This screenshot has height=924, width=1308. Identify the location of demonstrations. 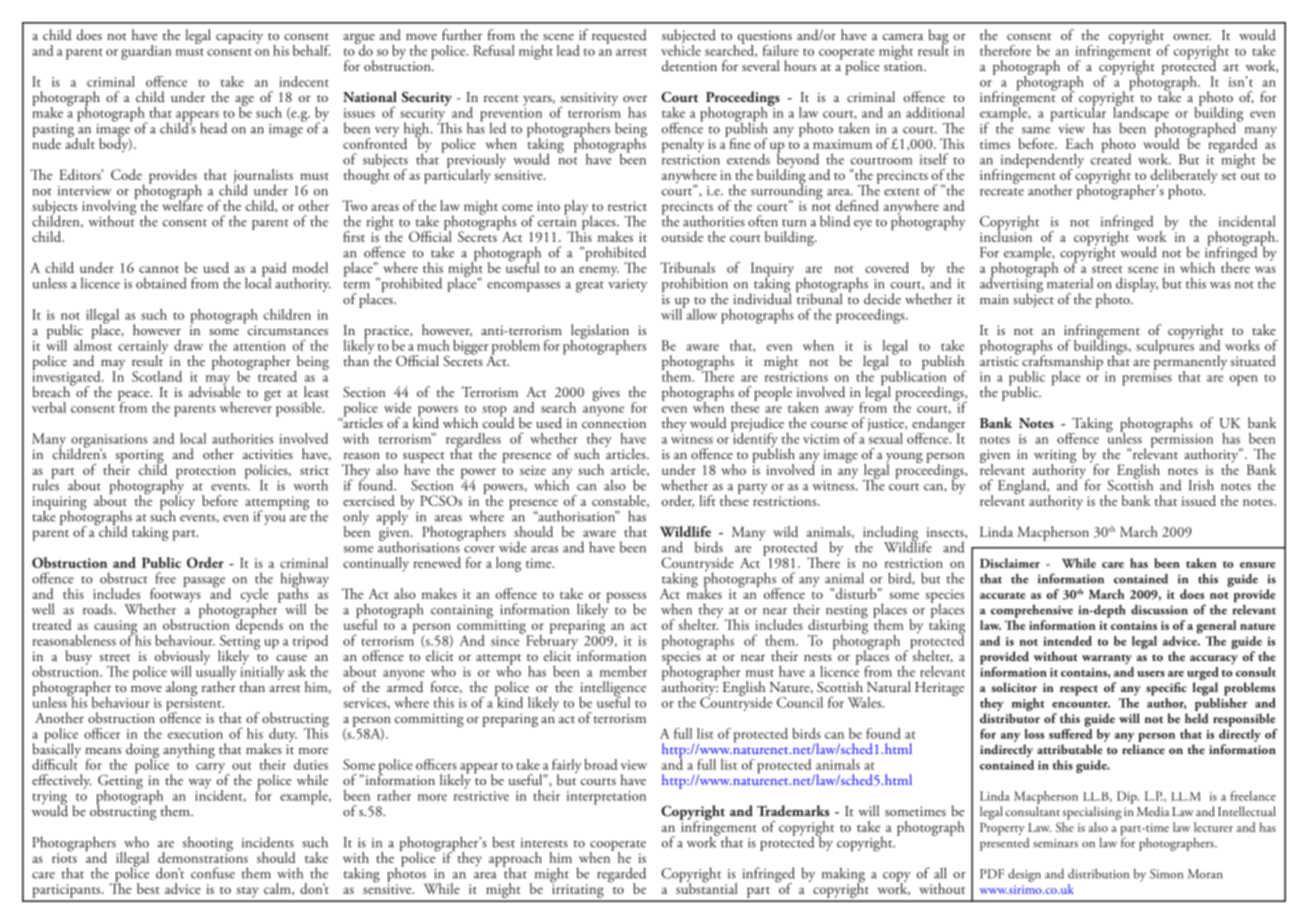
(203, 856).
